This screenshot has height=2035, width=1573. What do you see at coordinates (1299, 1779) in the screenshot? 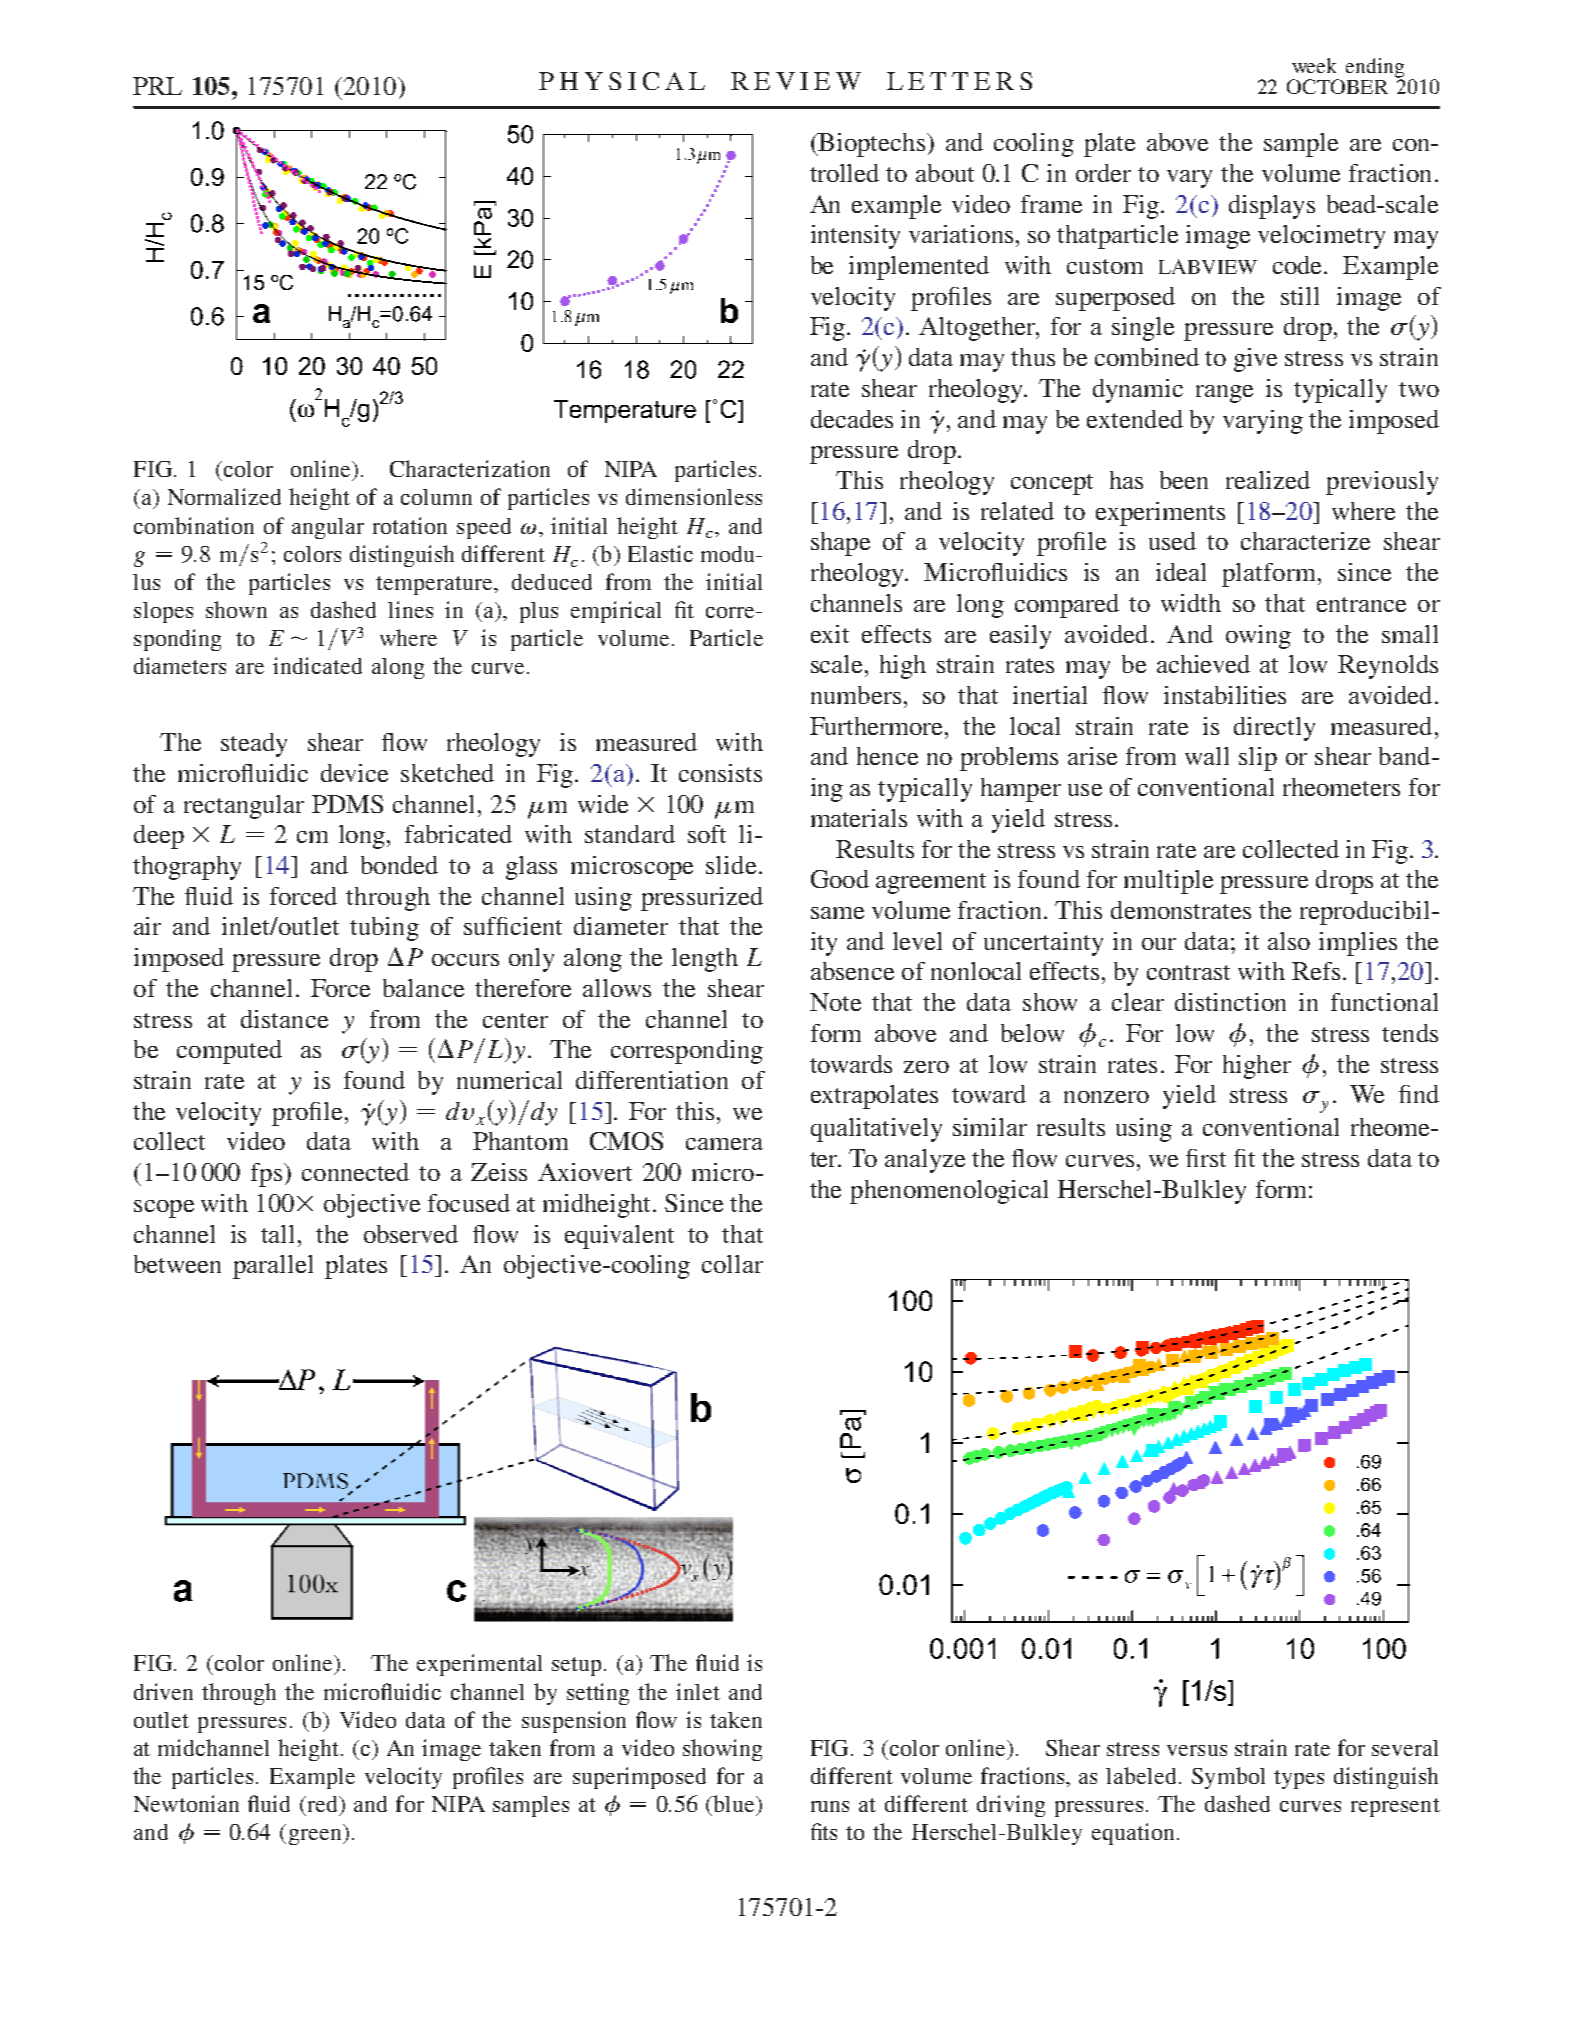
I see `types` at bounding box center [1299, 1779].
